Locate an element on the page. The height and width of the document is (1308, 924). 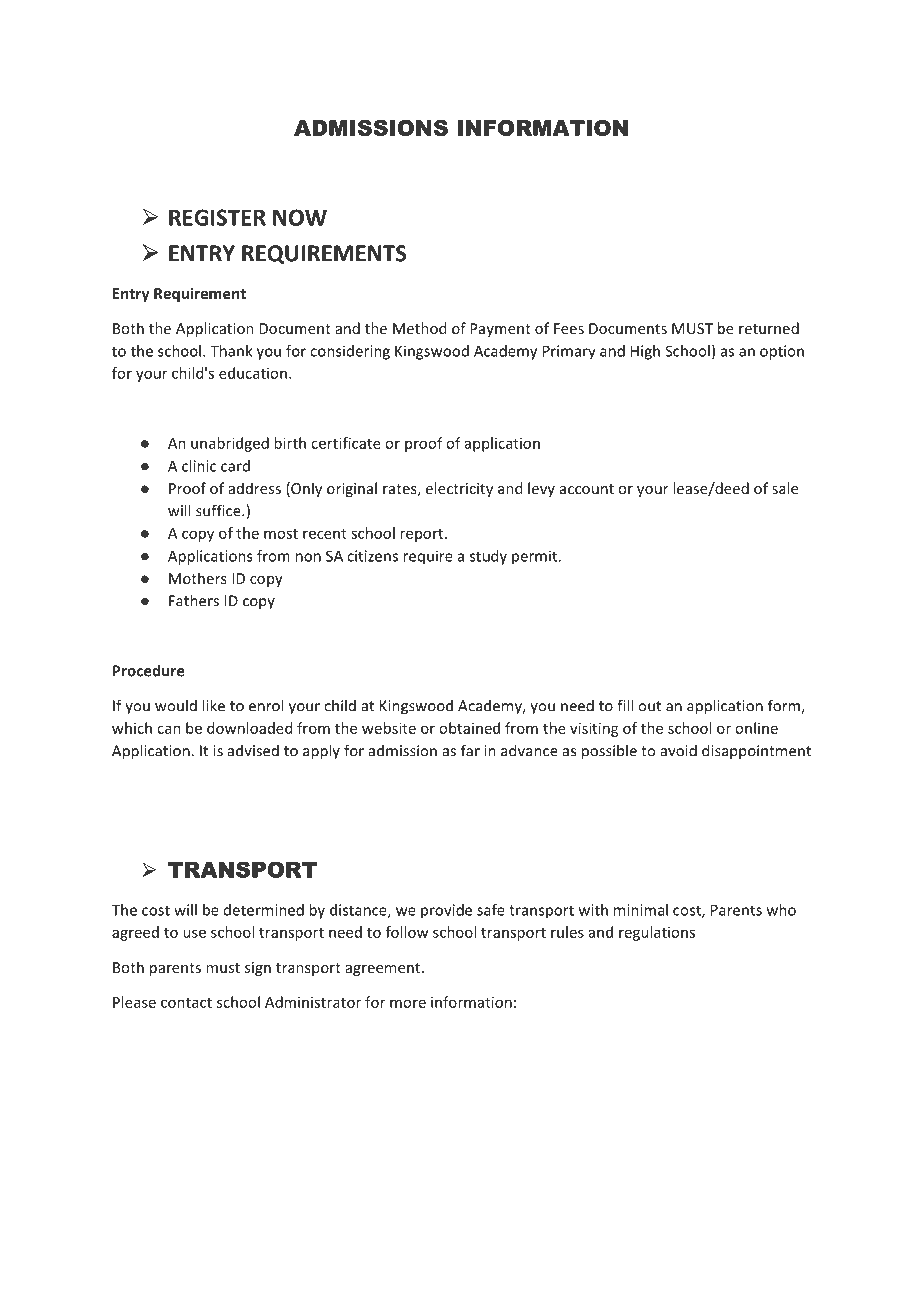
clinic is located at coordinates (199, 466).
